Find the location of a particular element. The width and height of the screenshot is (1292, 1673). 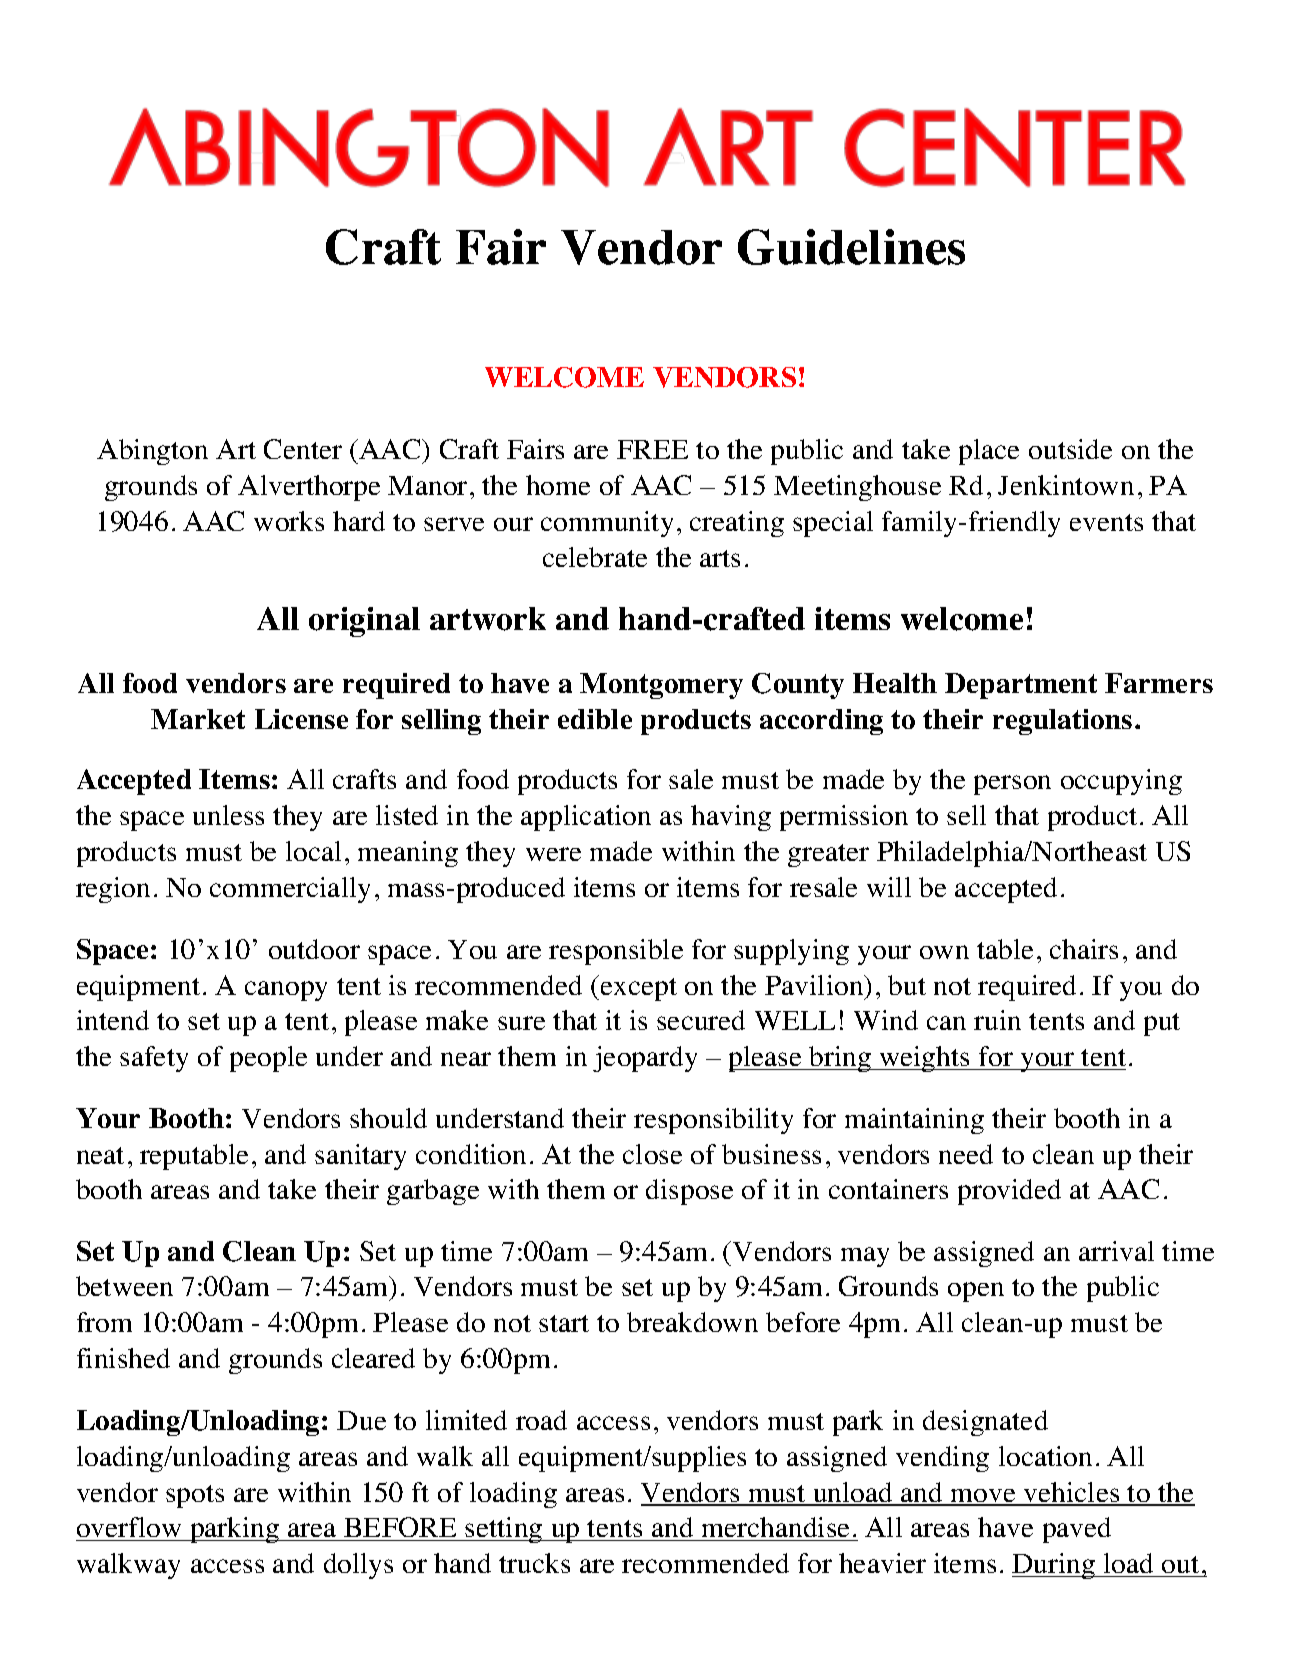

Center is located at coordinates (303, 449).
